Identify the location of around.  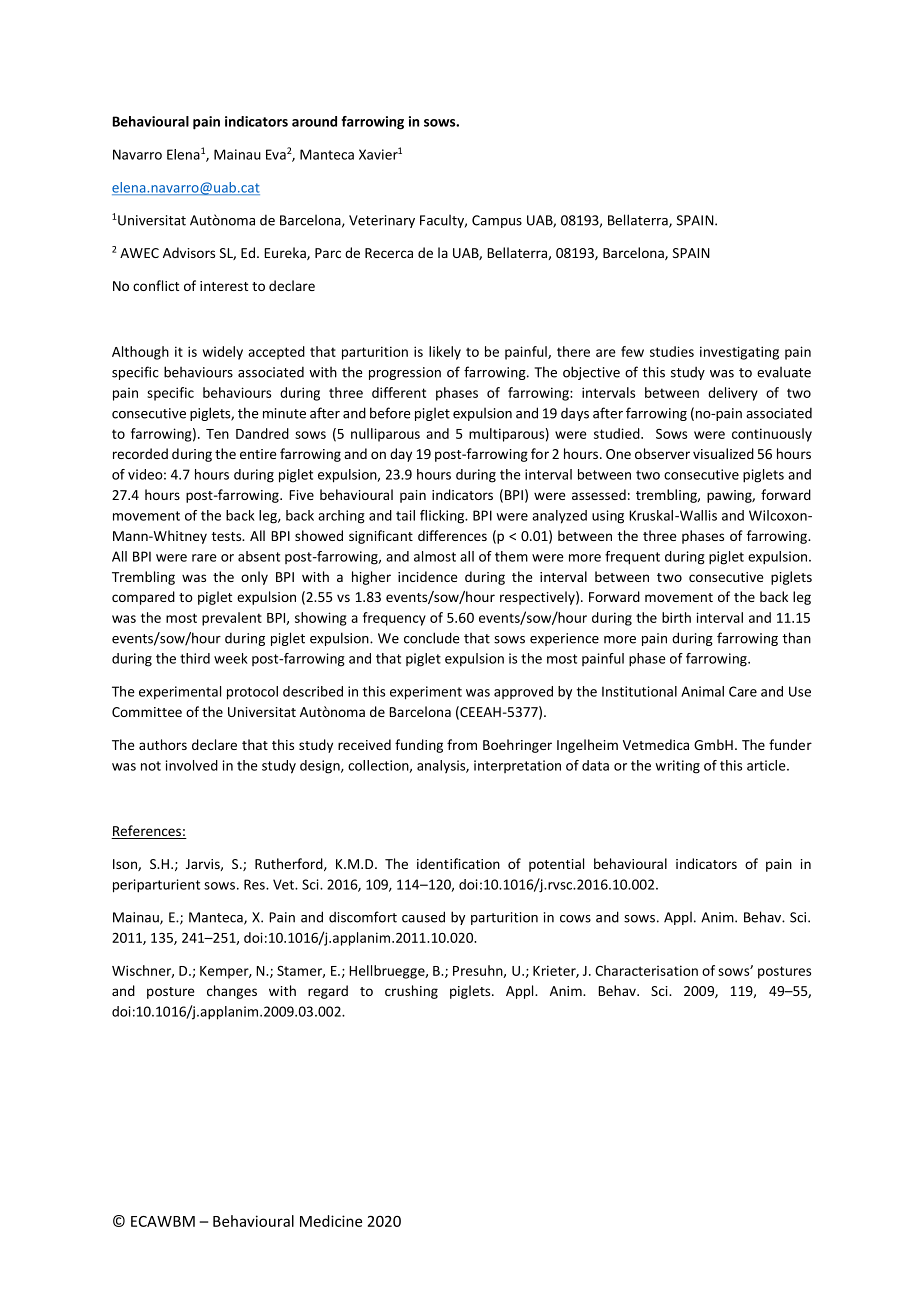
(314, 121).
